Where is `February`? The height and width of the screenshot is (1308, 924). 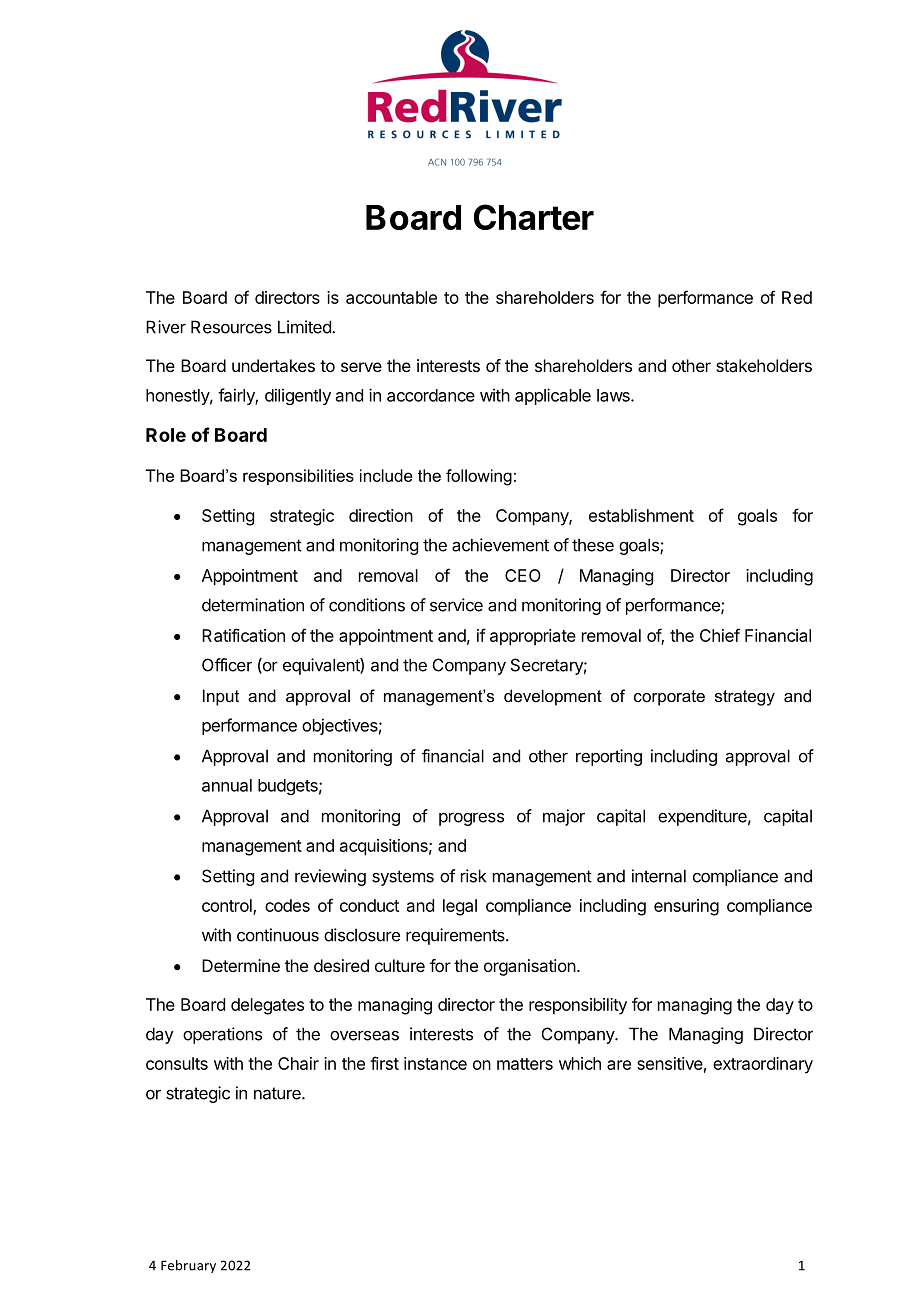 February is located at coordinates (188, 1266).
